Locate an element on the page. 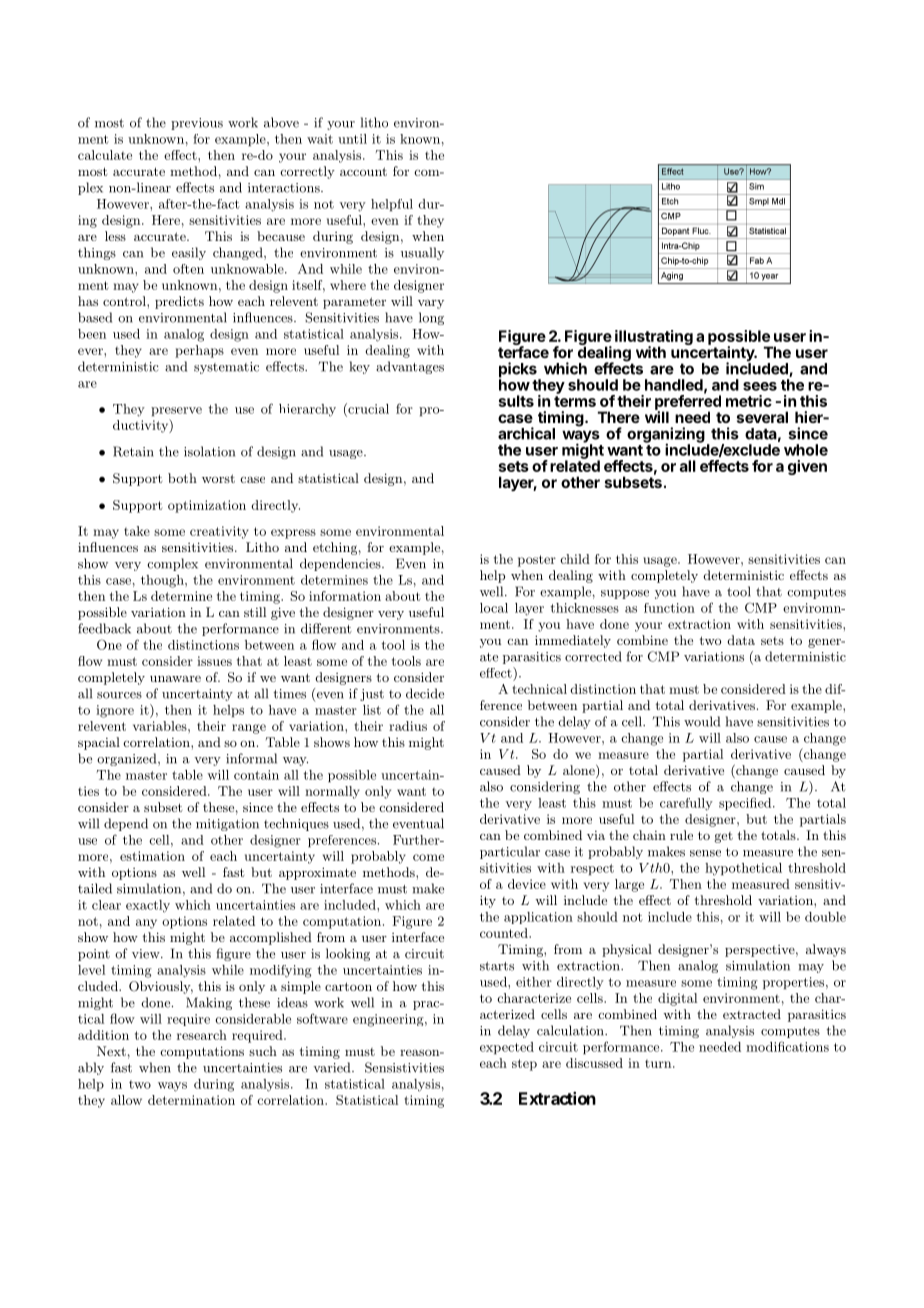 The width and height of the page is (924, 1308). illustrating is located at coordinates (654, 339).
